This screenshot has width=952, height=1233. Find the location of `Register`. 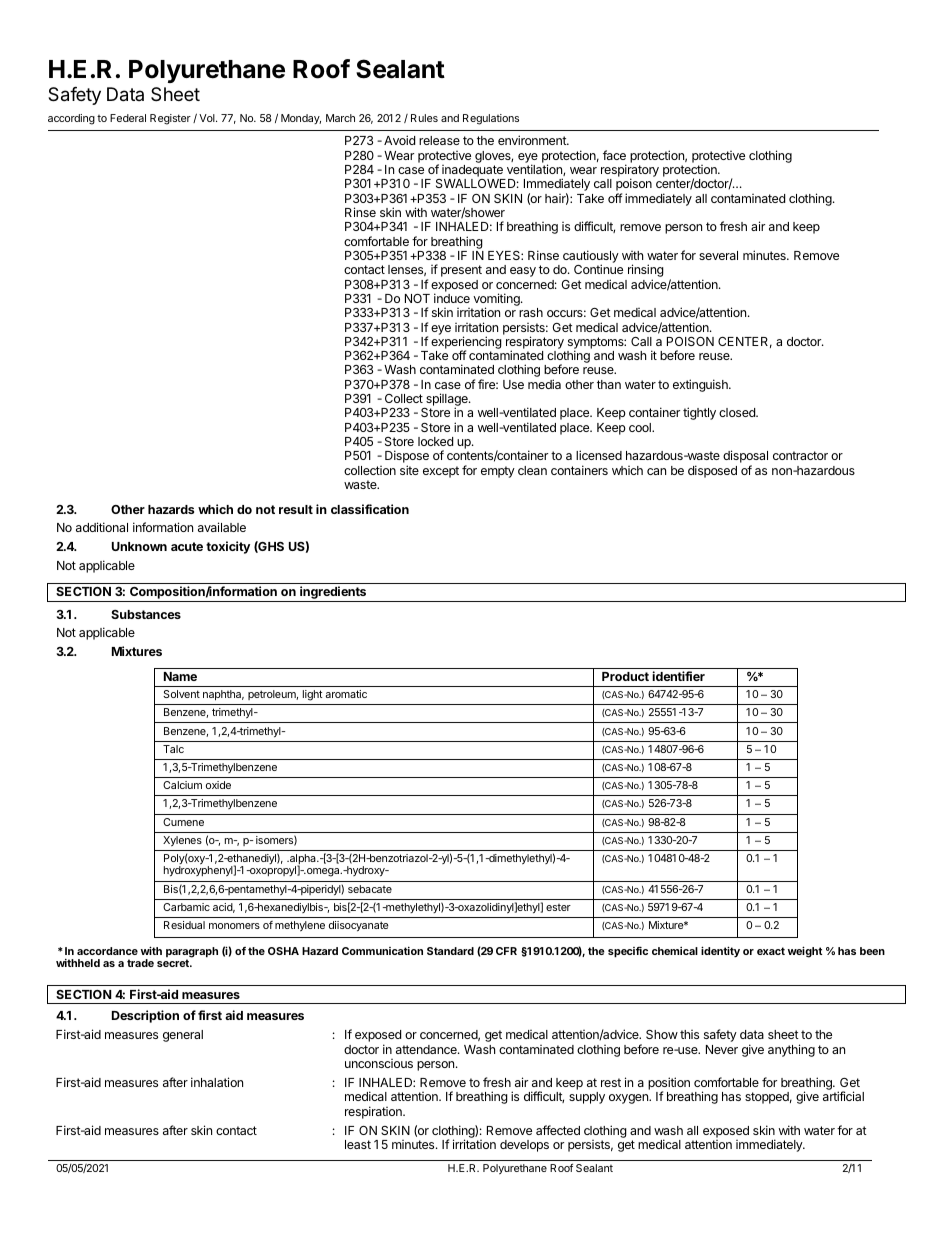

Register is located at coordinates (170, 119).
